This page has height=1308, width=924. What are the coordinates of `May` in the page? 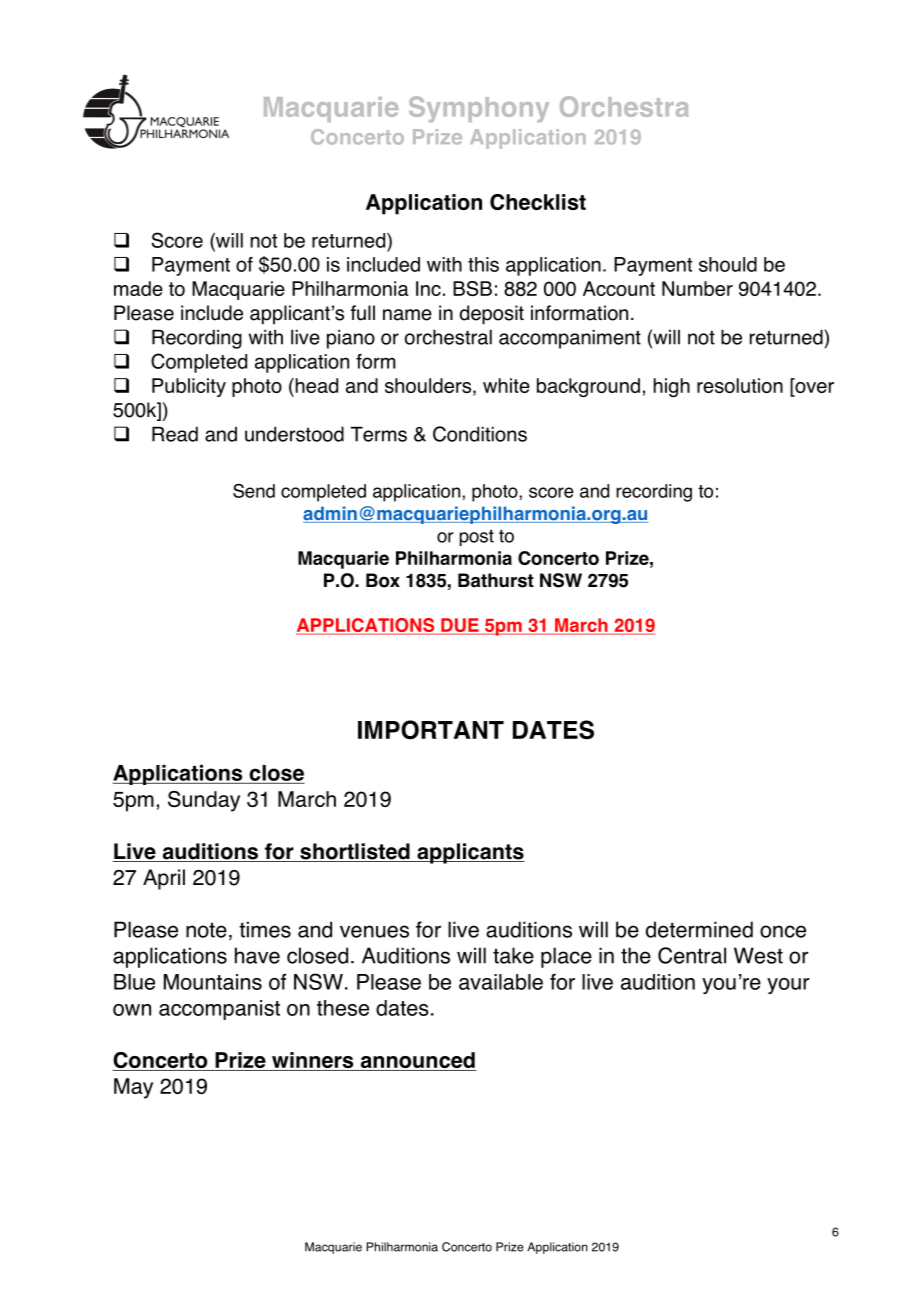 It's located at (133, 1088).
